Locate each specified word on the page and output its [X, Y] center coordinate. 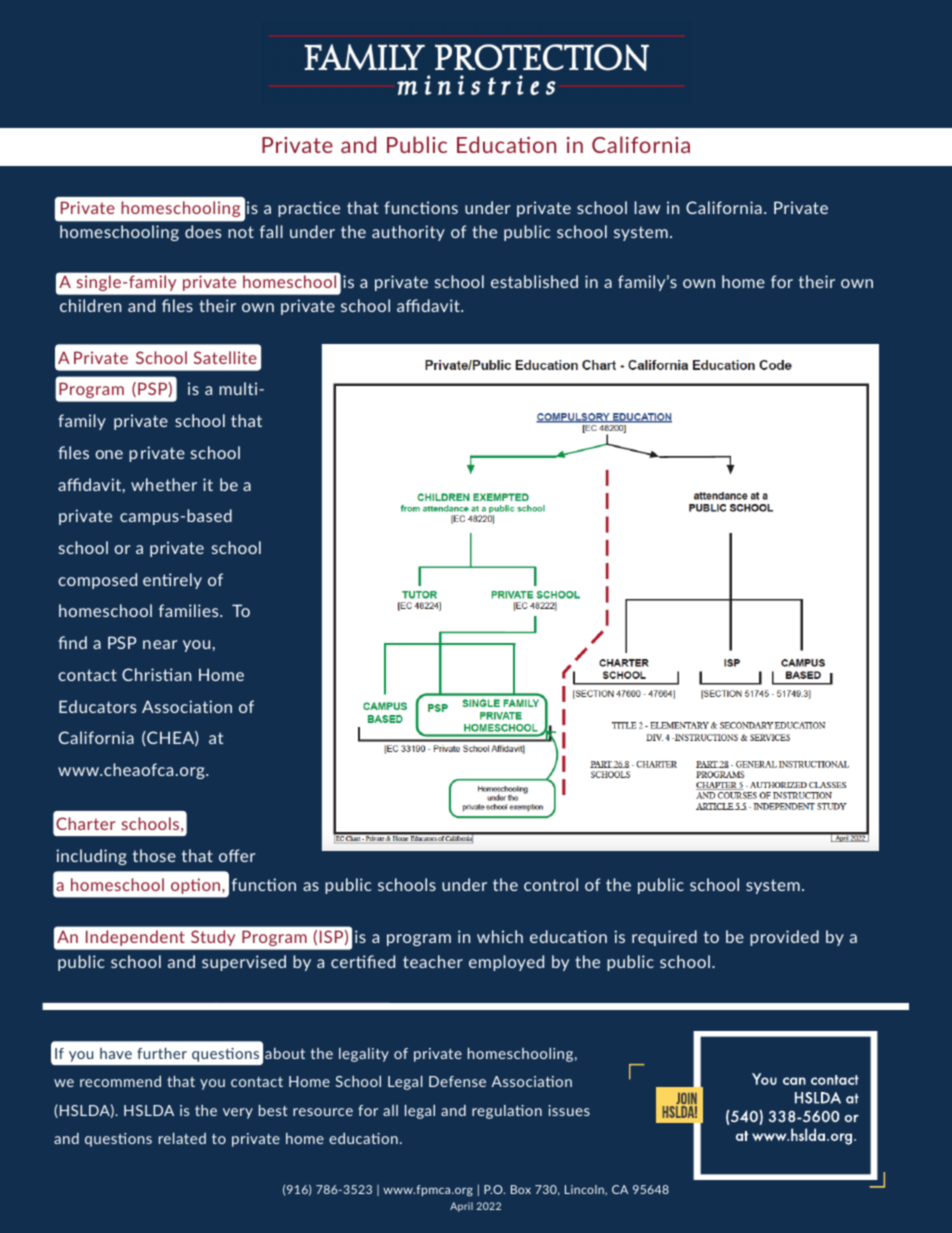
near [160, 644]
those [154, 855]
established [534, 281]
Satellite [225, 357]
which [500, 936]
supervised [244, 963]
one [109, 454]
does [203, 231]
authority [408, 233]
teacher [433, 961]
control [551, 884]
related [182, 1138]
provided [784, 938]
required [664, 938]
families [190, 610]
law [647, 207]
